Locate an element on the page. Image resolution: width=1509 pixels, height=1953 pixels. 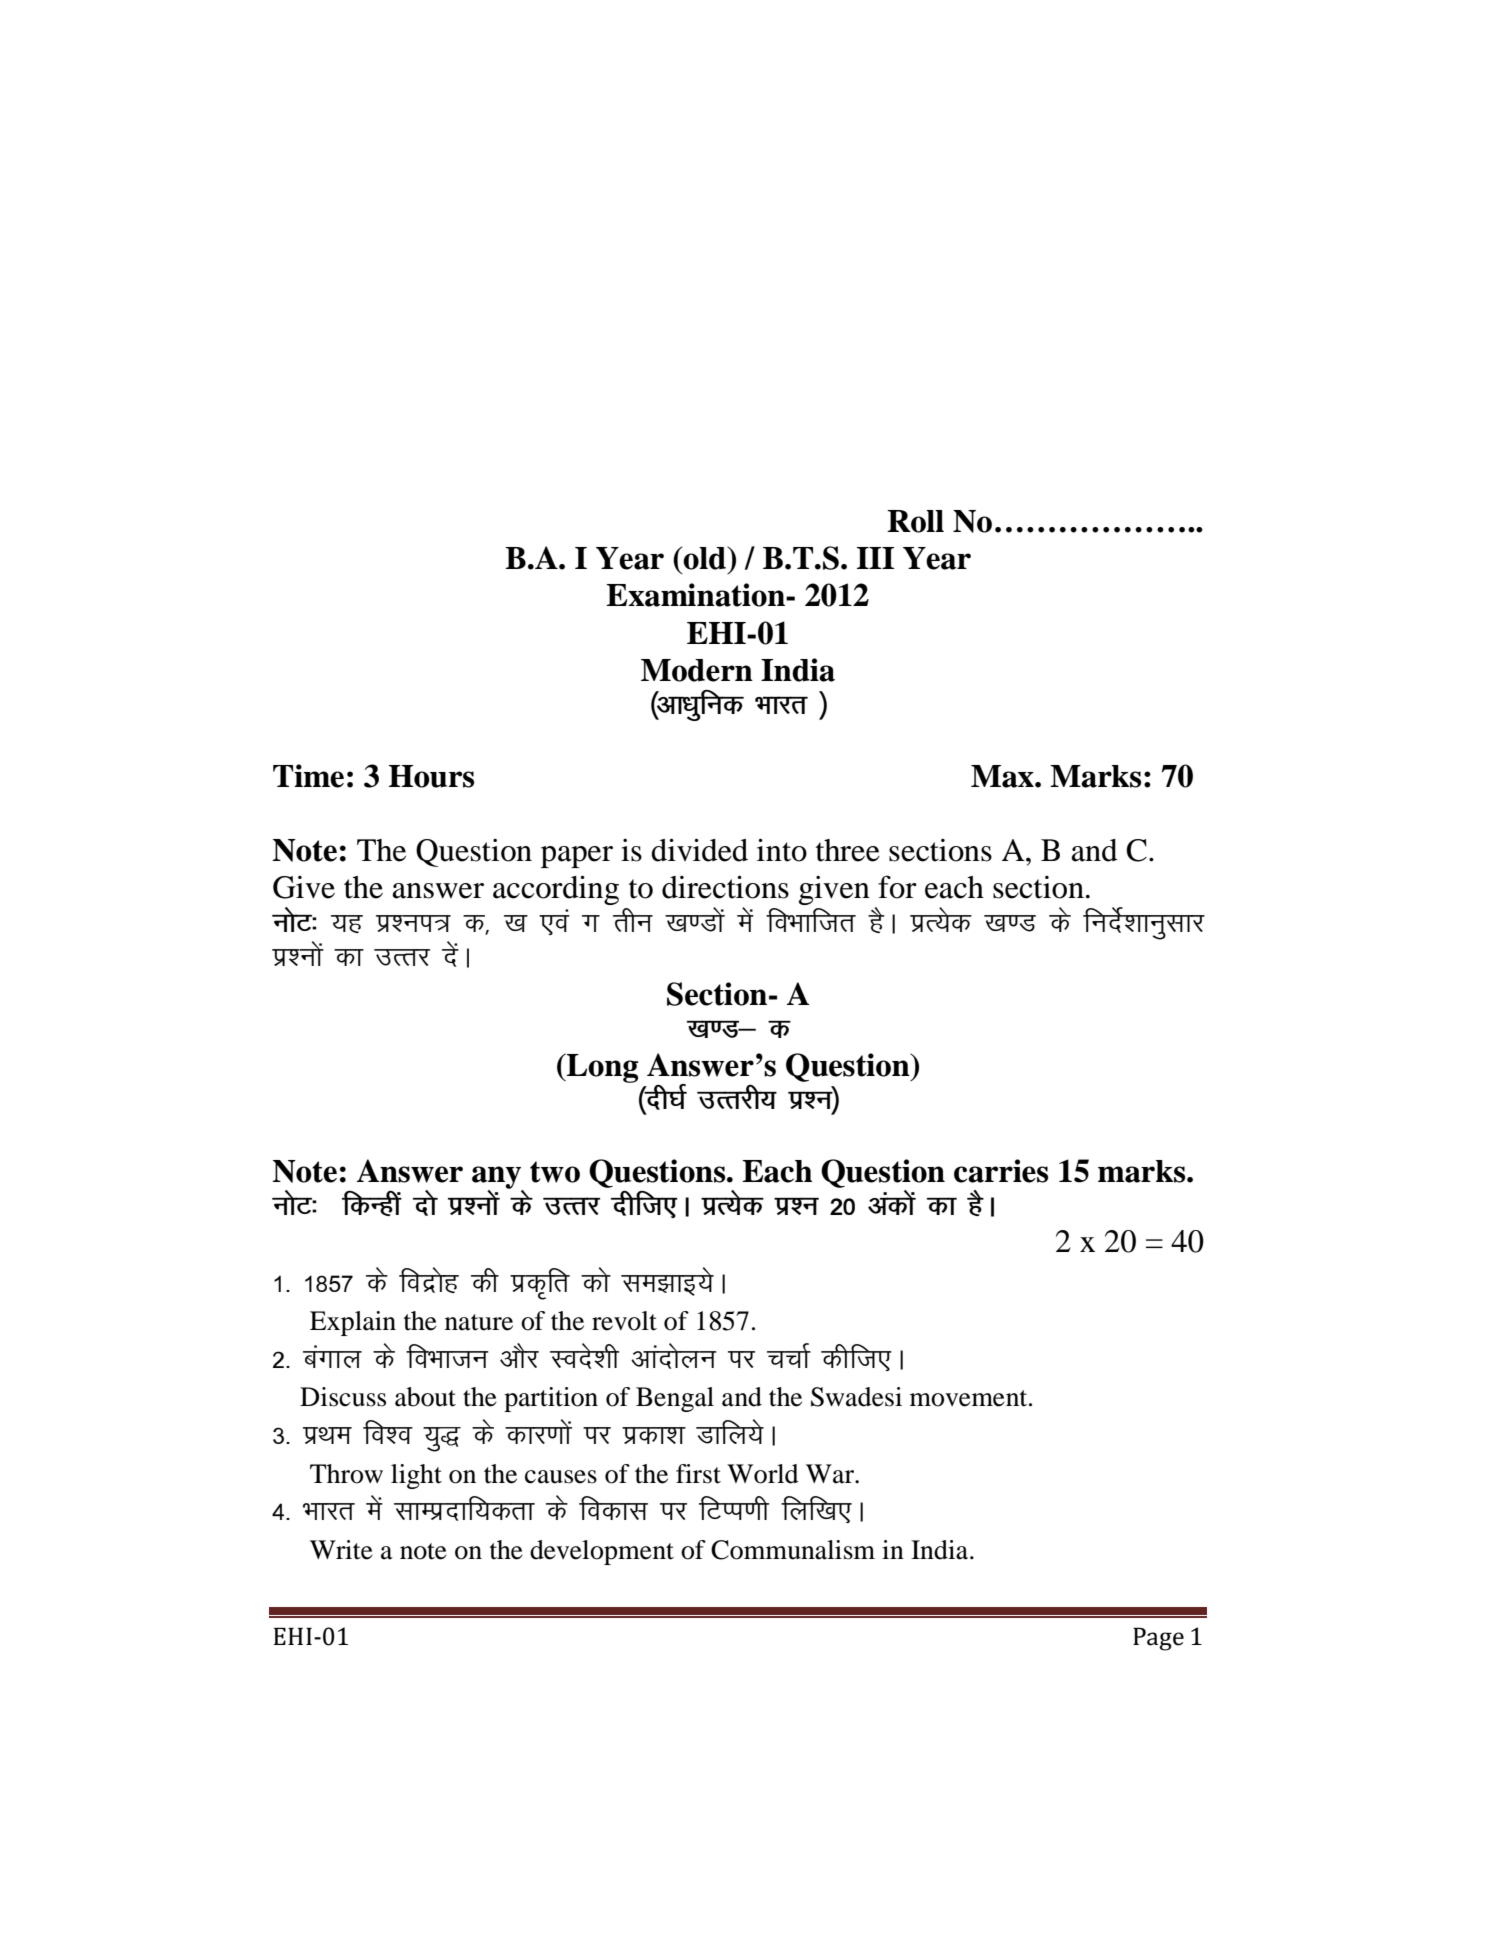
Communalism is located at coordinates (793, 1550).
